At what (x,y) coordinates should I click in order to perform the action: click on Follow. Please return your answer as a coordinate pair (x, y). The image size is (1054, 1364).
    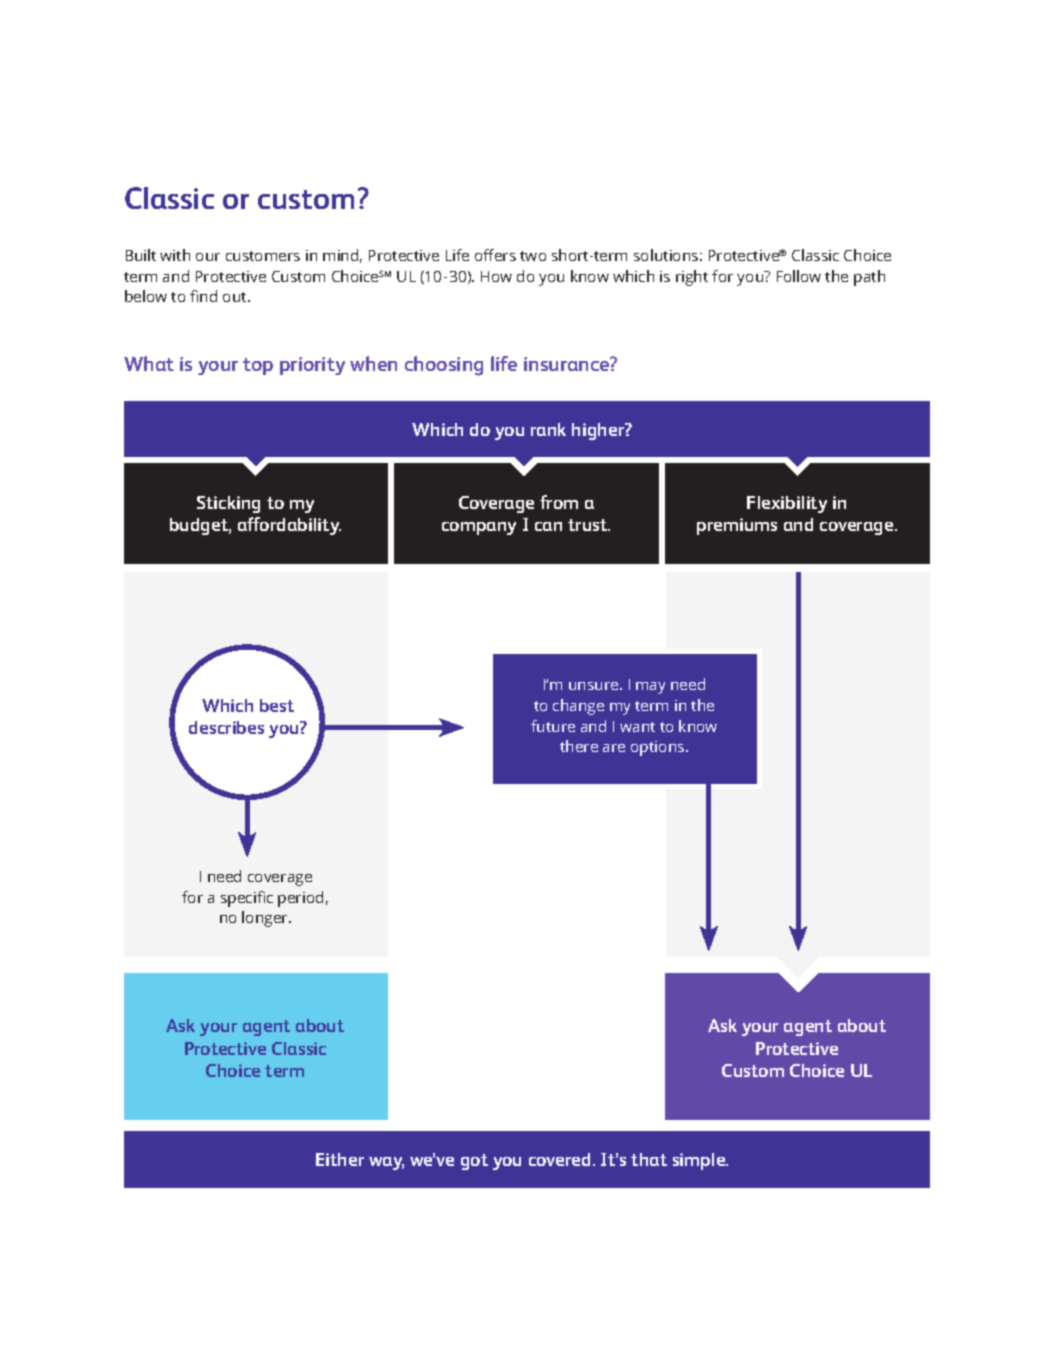
    Looking at the image, I should click on (799, 276).
